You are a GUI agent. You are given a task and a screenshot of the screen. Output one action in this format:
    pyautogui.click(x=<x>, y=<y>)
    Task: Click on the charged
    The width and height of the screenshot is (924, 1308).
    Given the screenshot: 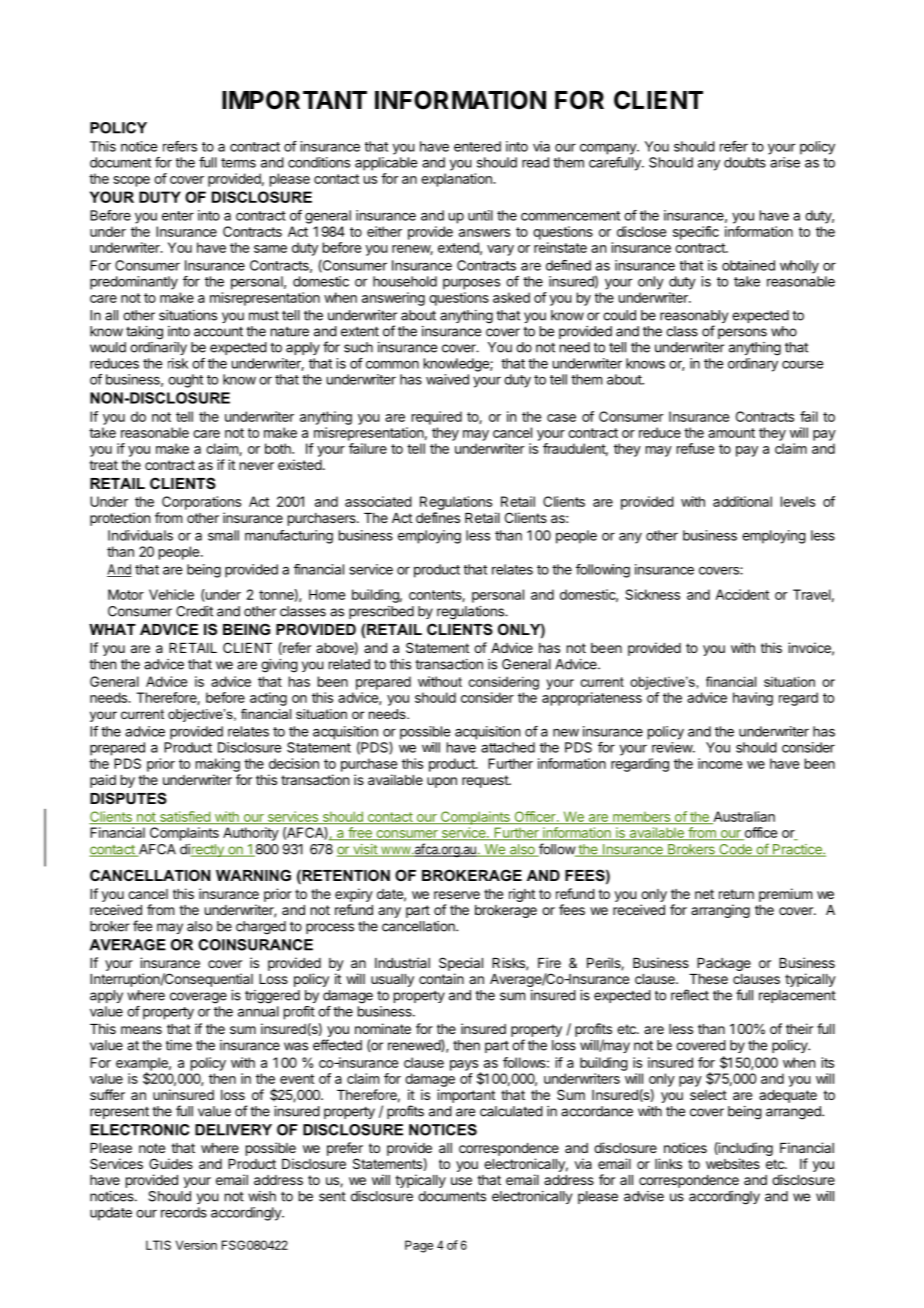 What is the action you would take?
    pyautogui.click(x=261, y=928)
